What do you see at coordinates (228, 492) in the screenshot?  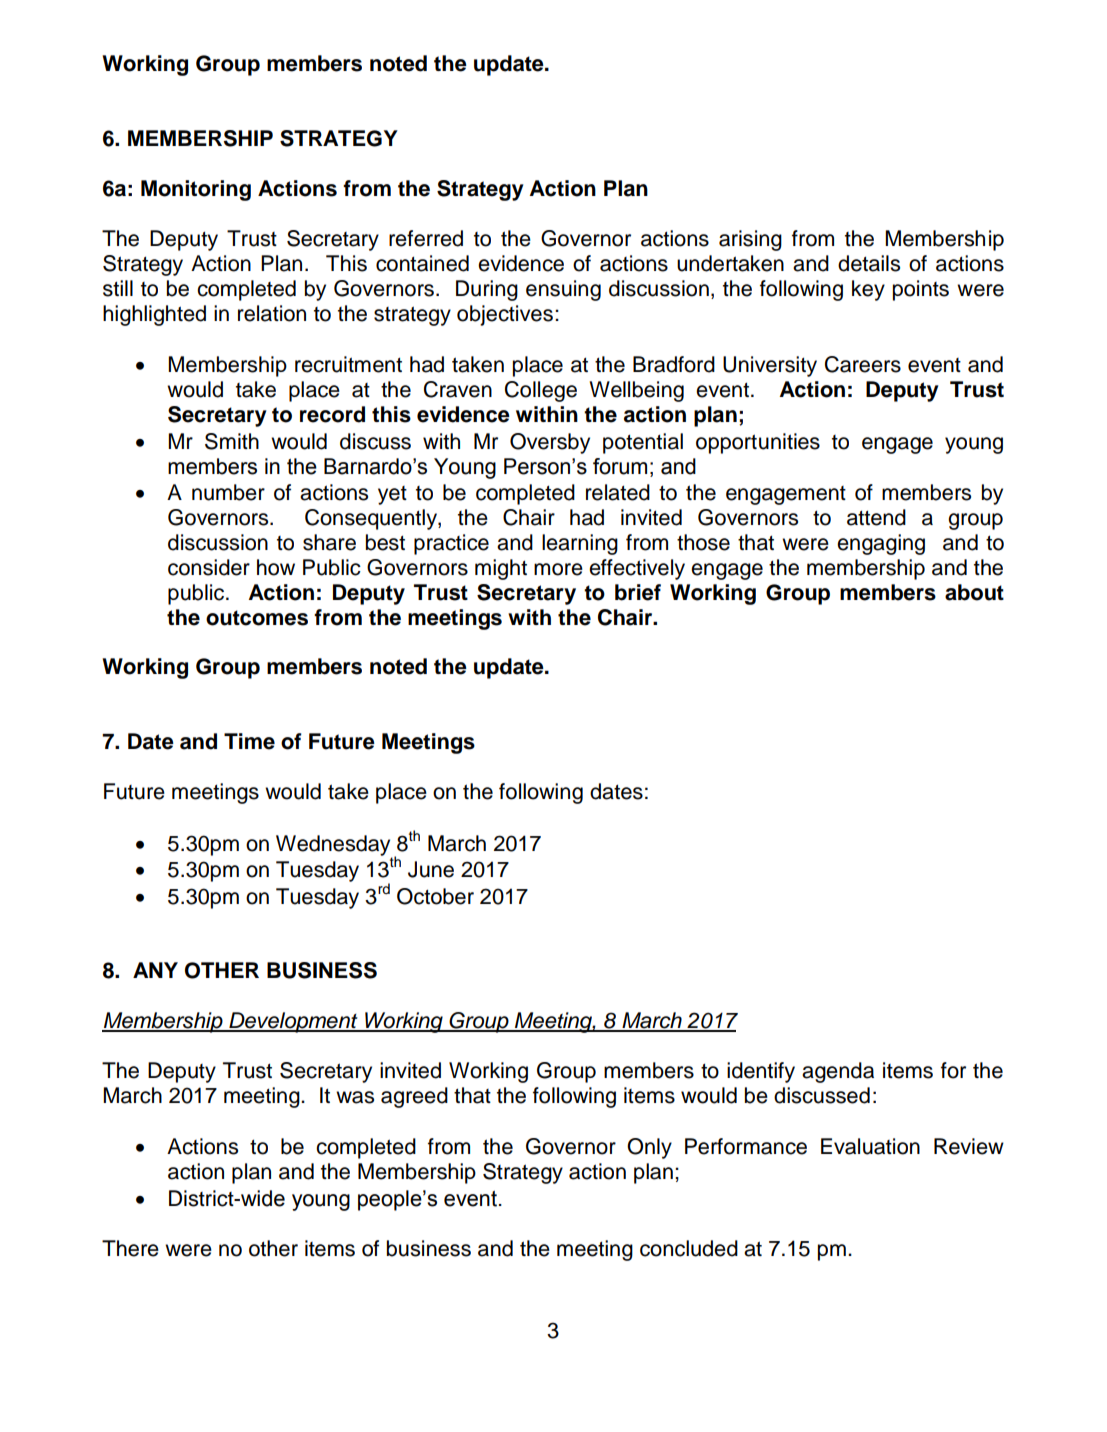 I see `number` at bounding box center [228, 492].
